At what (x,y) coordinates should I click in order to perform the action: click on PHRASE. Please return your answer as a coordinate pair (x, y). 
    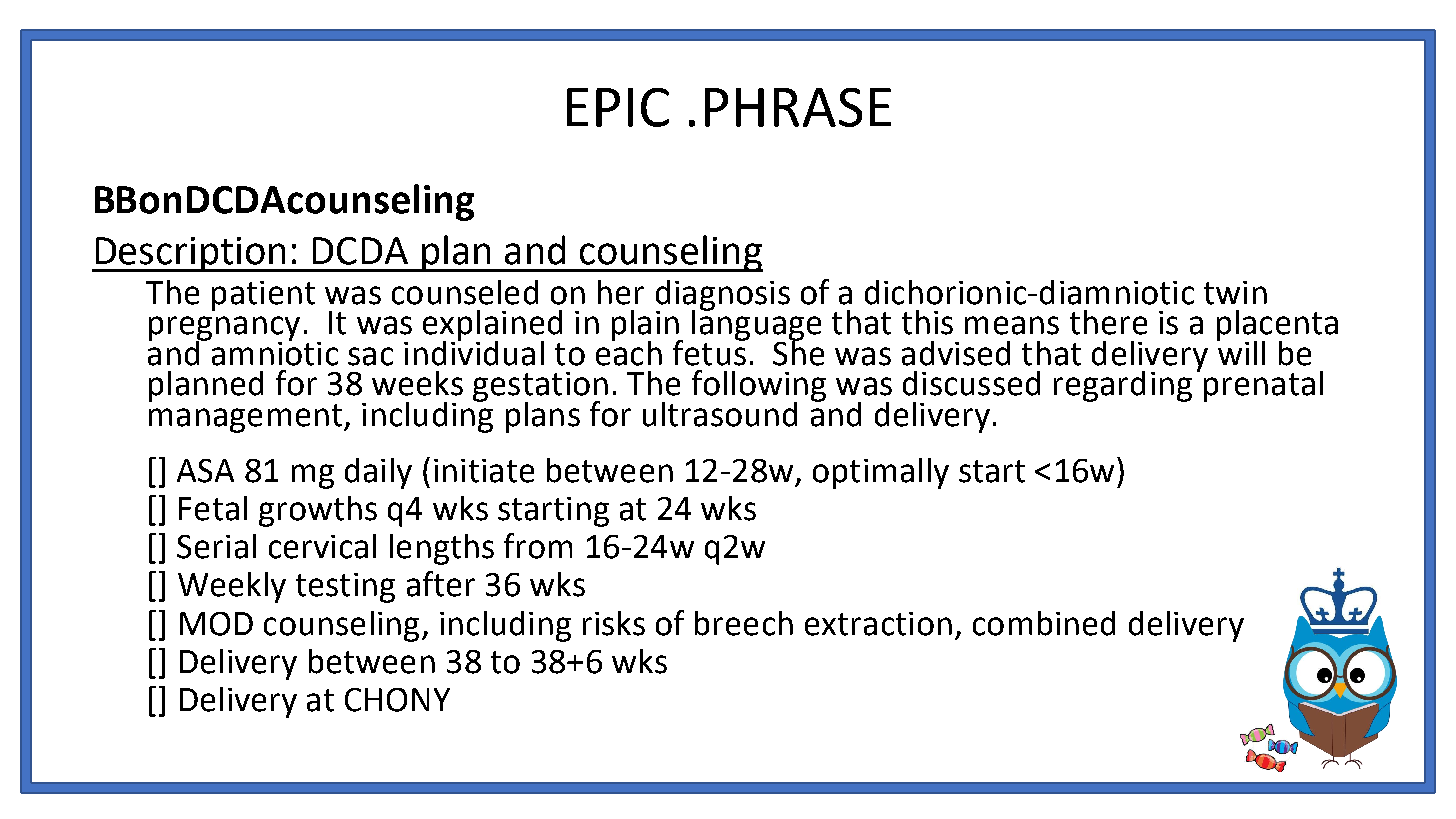
    Looking at the image, I should click on (798, 107).
